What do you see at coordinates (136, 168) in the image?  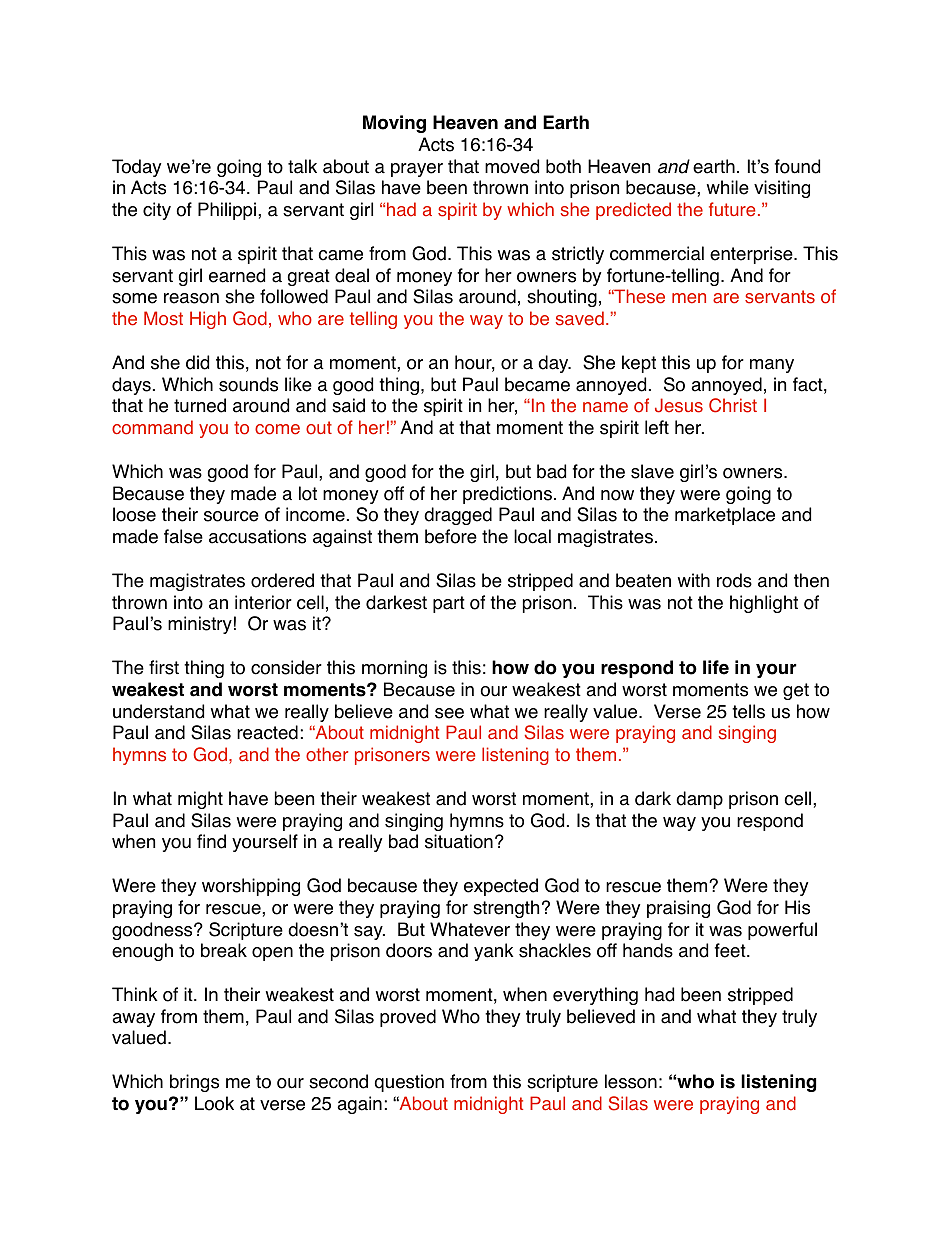 I see `Today` at bounding box center [136, 168].
